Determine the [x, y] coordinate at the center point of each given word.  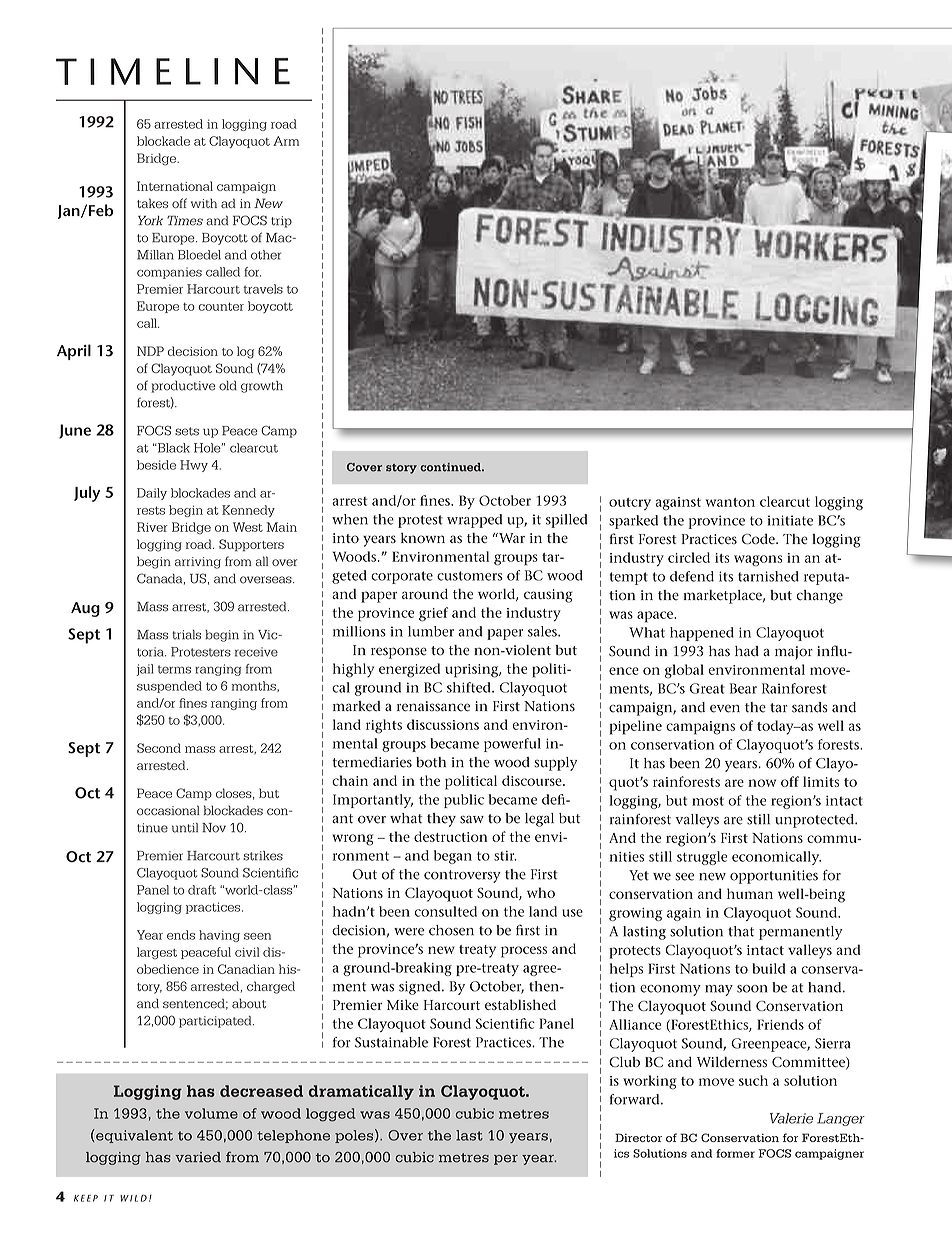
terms [174, 669]
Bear [743, 688]
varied [198, 1157]
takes [152, 203]
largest [157, 953]
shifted [470, 687]
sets [187, 431]
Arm [286, 141]
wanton [730, 502]
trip [281, 222]
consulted [446, 911]
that [741, 931]
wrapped [475, 521]
